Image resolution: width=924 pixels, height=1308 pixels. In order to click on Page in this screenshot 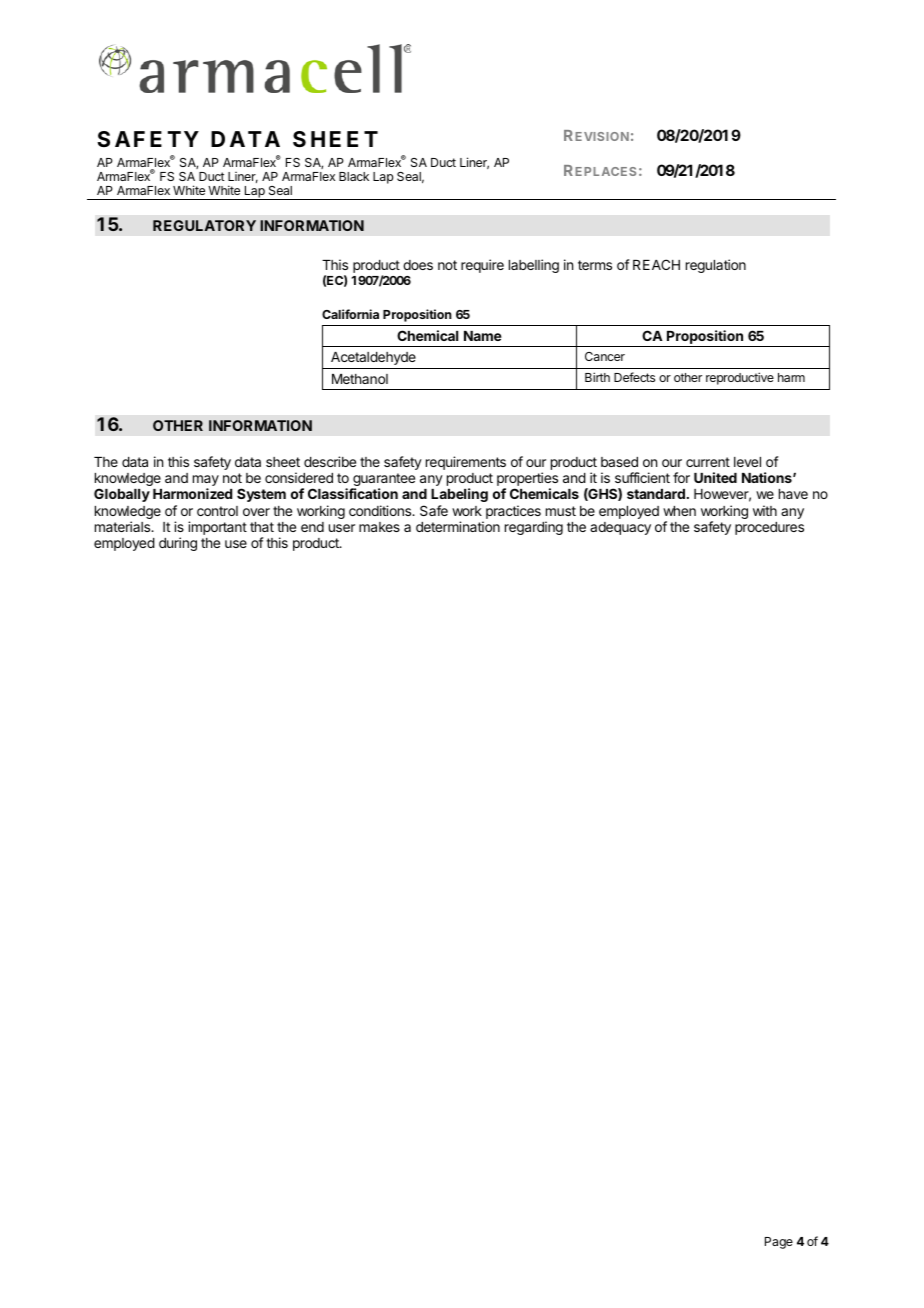, I will do `click(779, 1243)`.
